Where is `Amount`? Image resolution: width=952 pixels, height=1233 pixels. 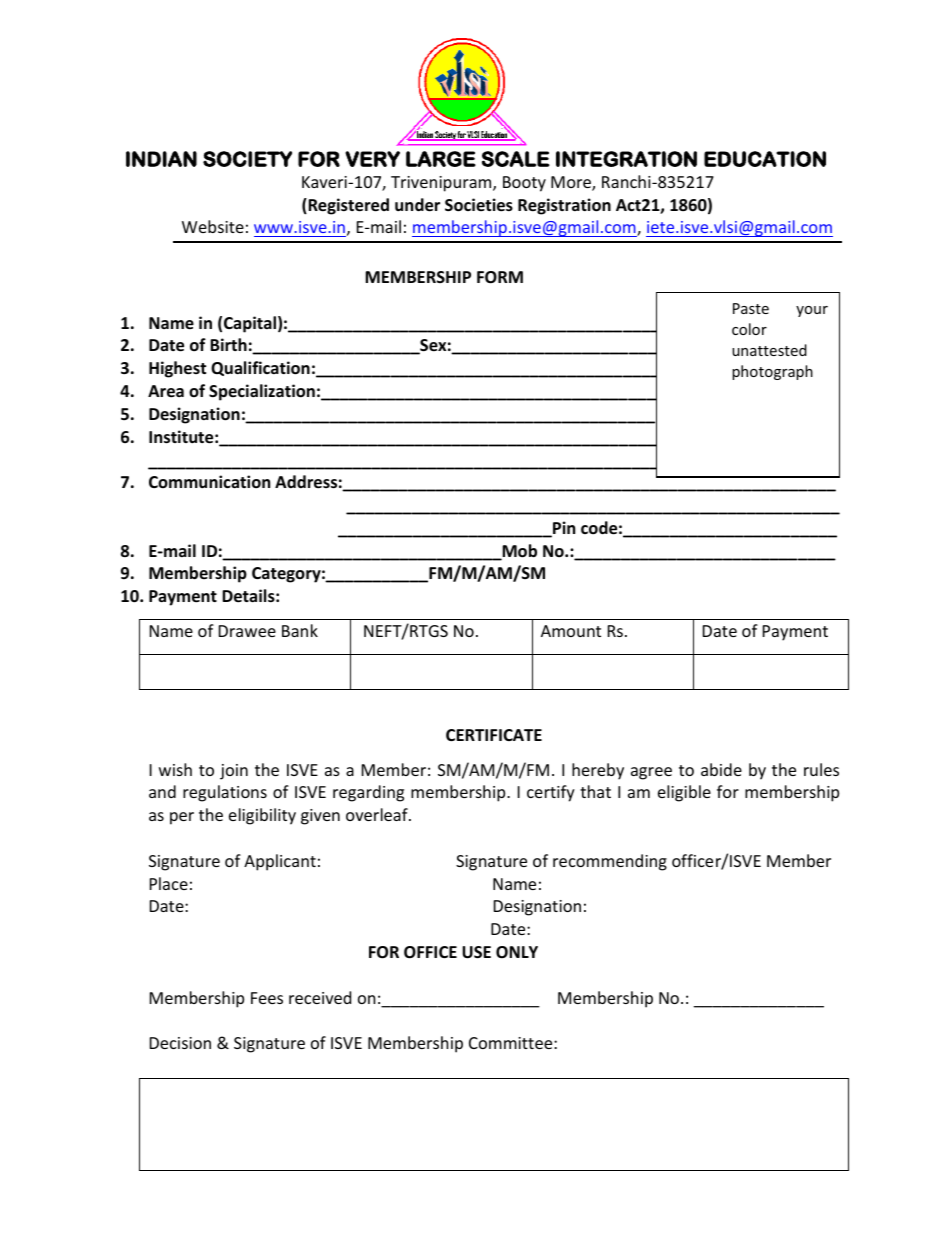 Amount is located at coordinates (571, 631).
